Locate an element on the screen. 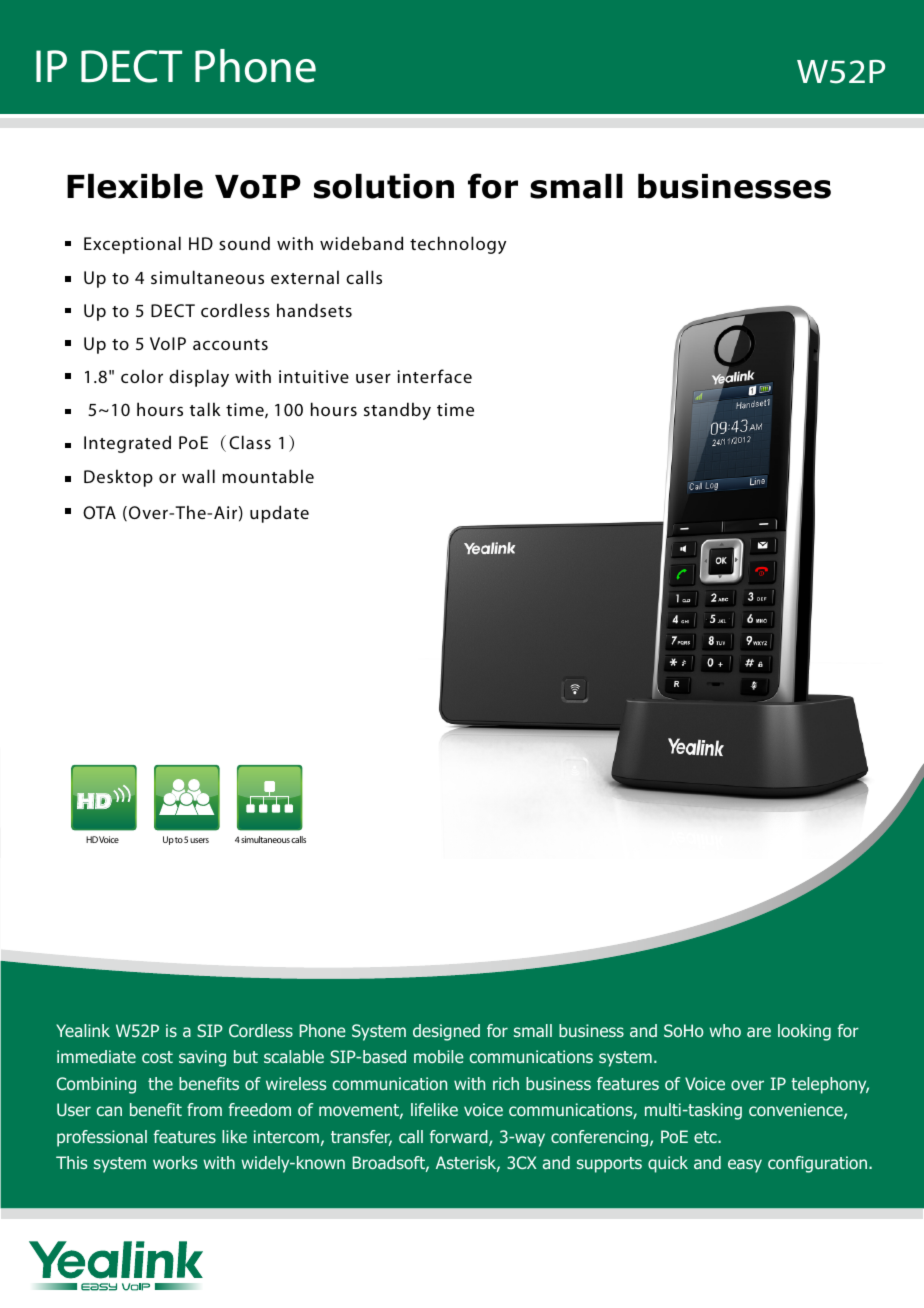  designed is located at coordinates (446, 1032).
